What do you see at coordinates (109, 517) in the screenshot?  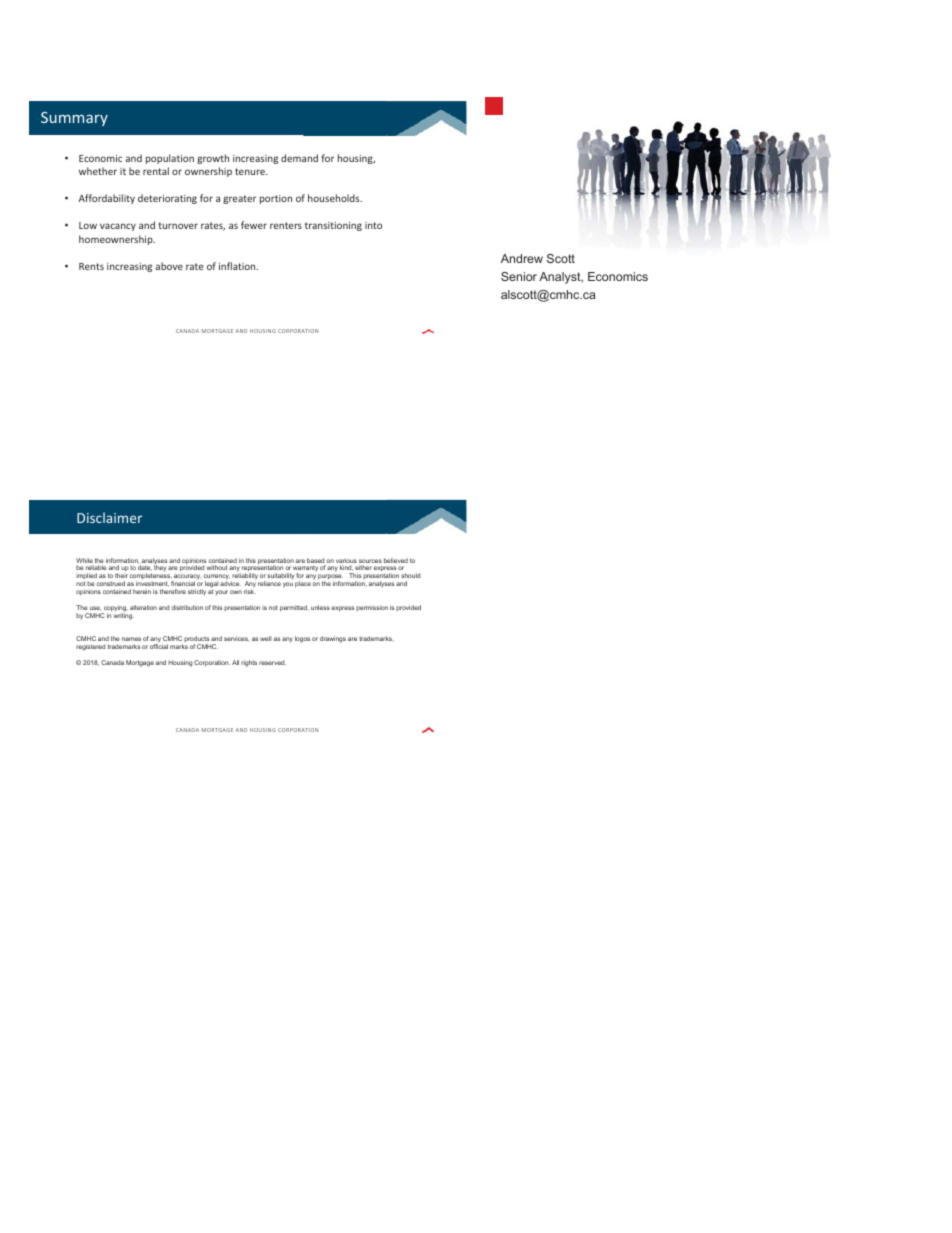 I see `Disclaimer` at bounding box center [109, 517].
